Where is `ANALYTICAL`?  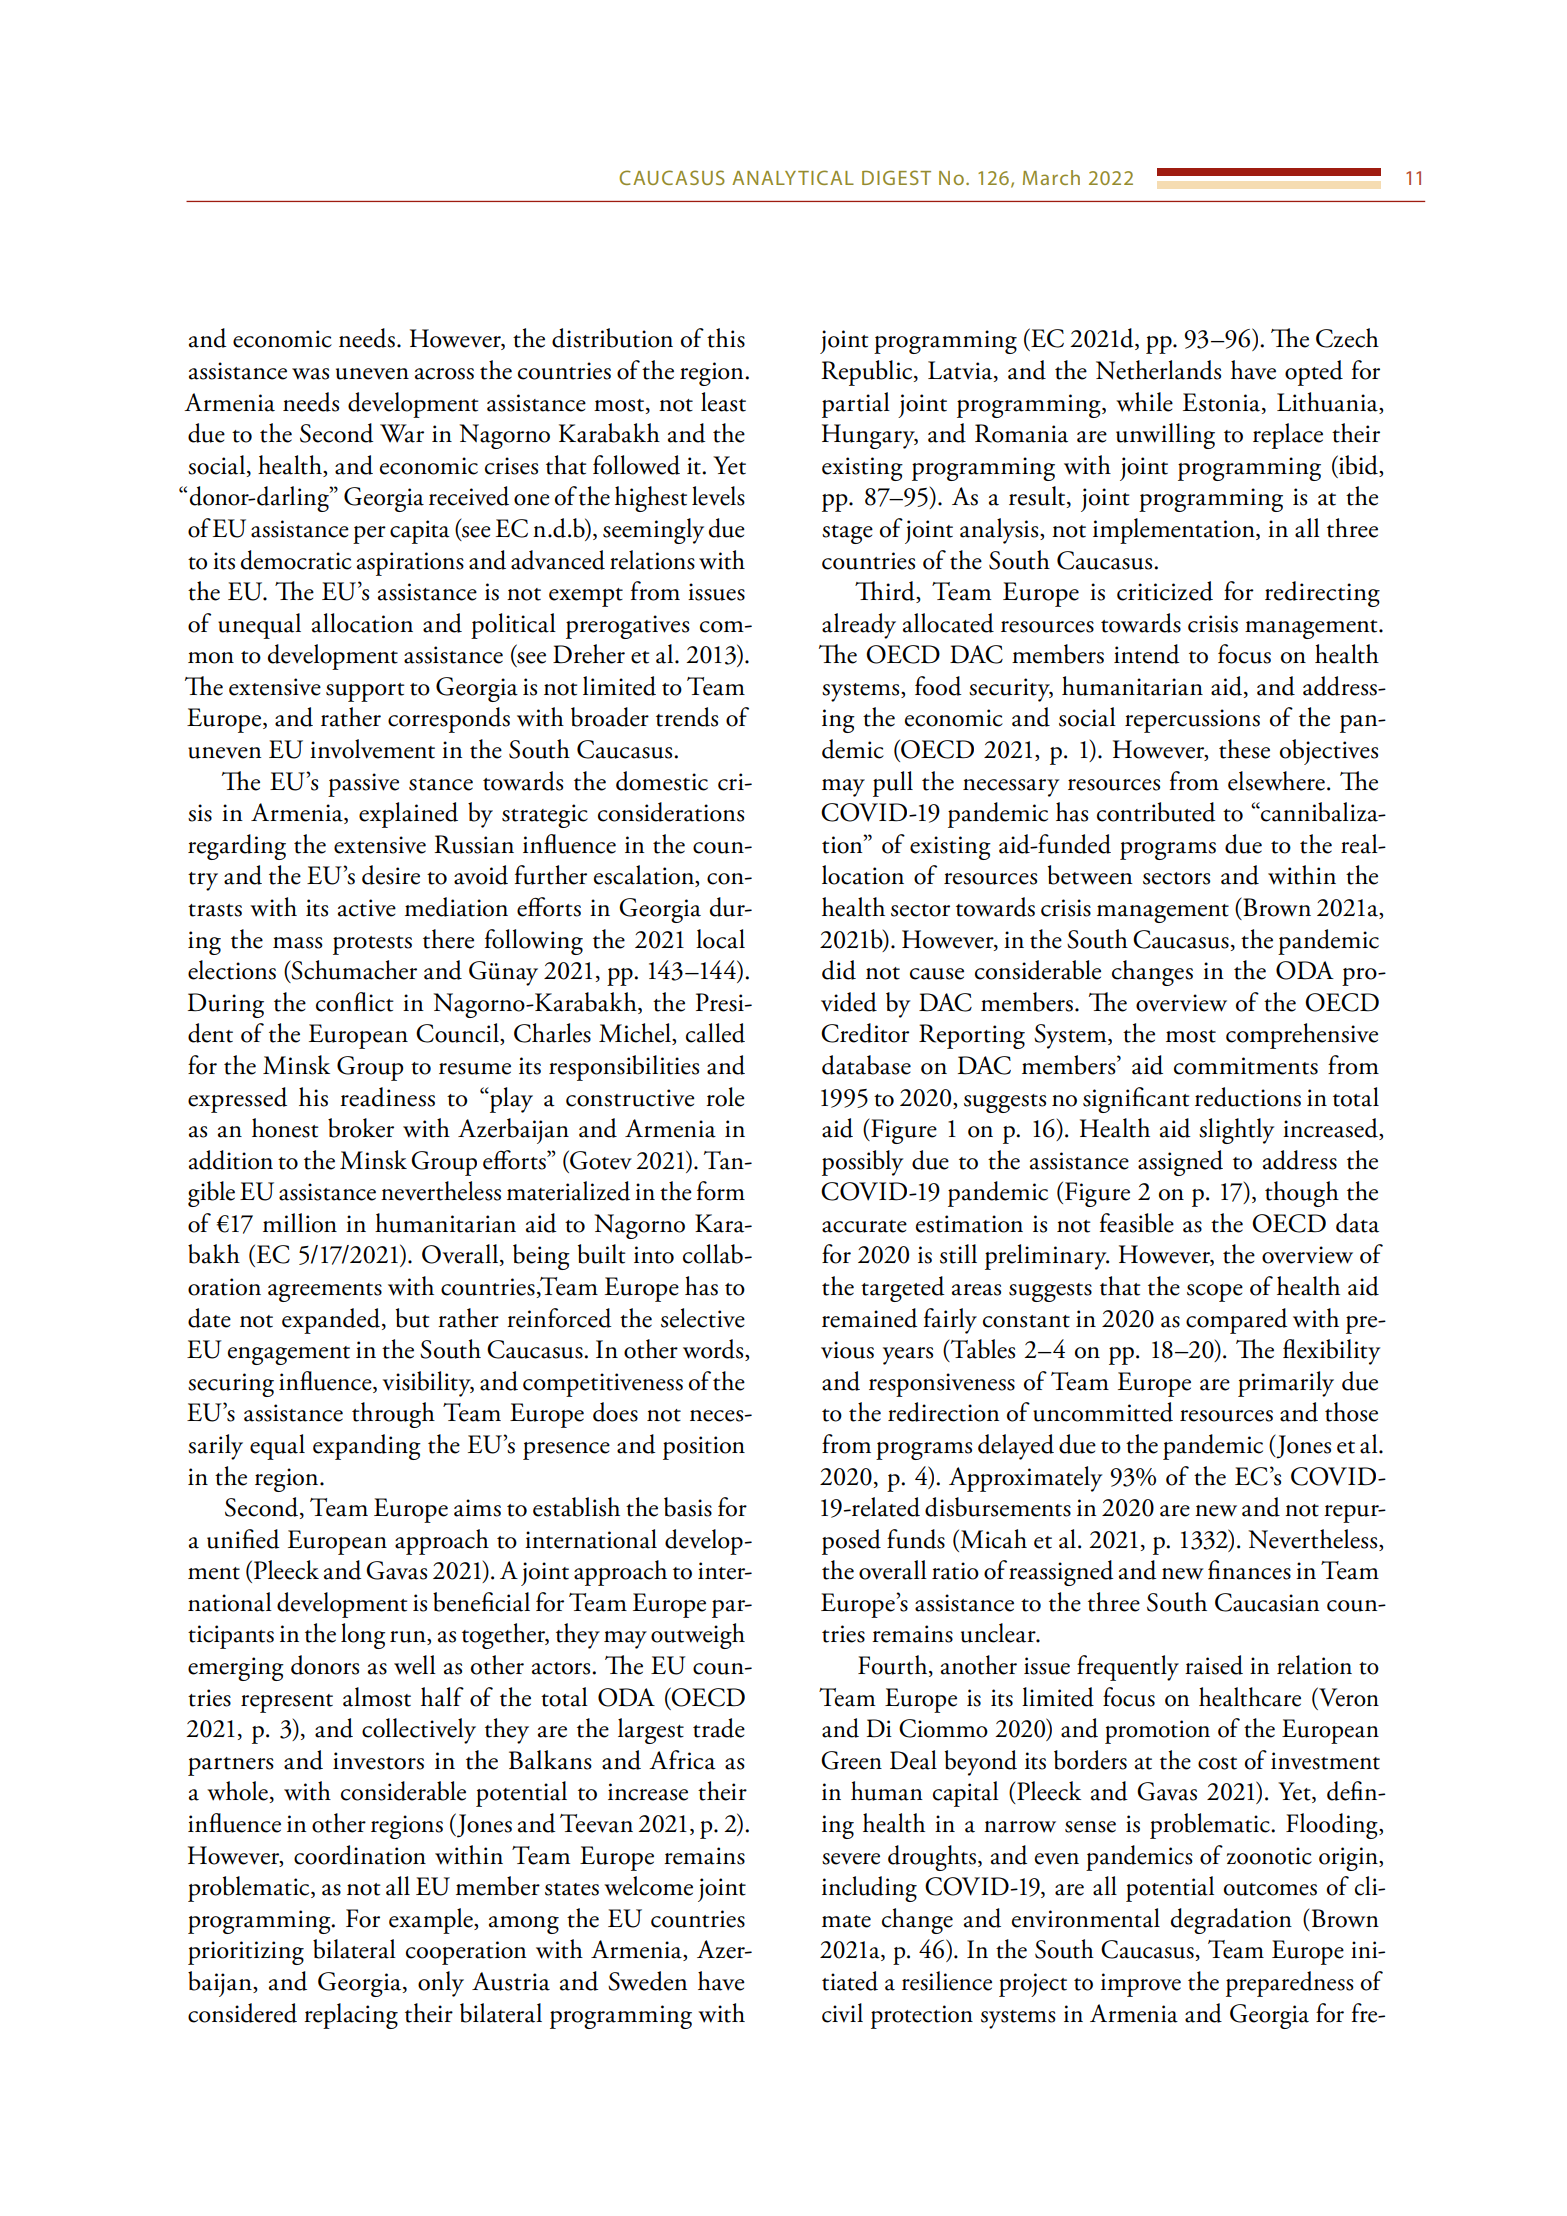
ANALYTICAL is located at coordinates (793, 177).
